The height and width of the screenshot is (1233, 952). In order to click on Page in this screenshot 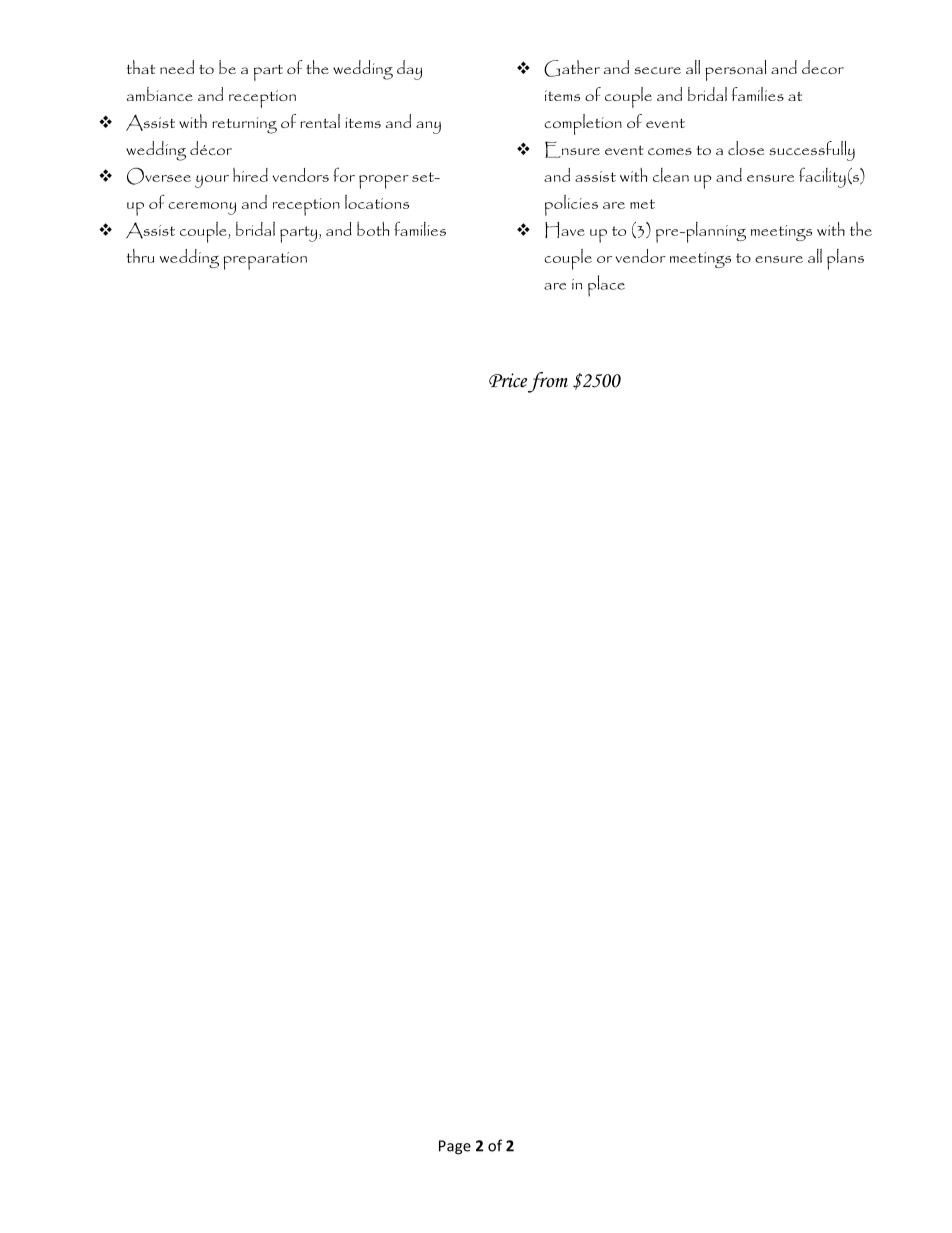, I will do `click(455, 1147)`.
